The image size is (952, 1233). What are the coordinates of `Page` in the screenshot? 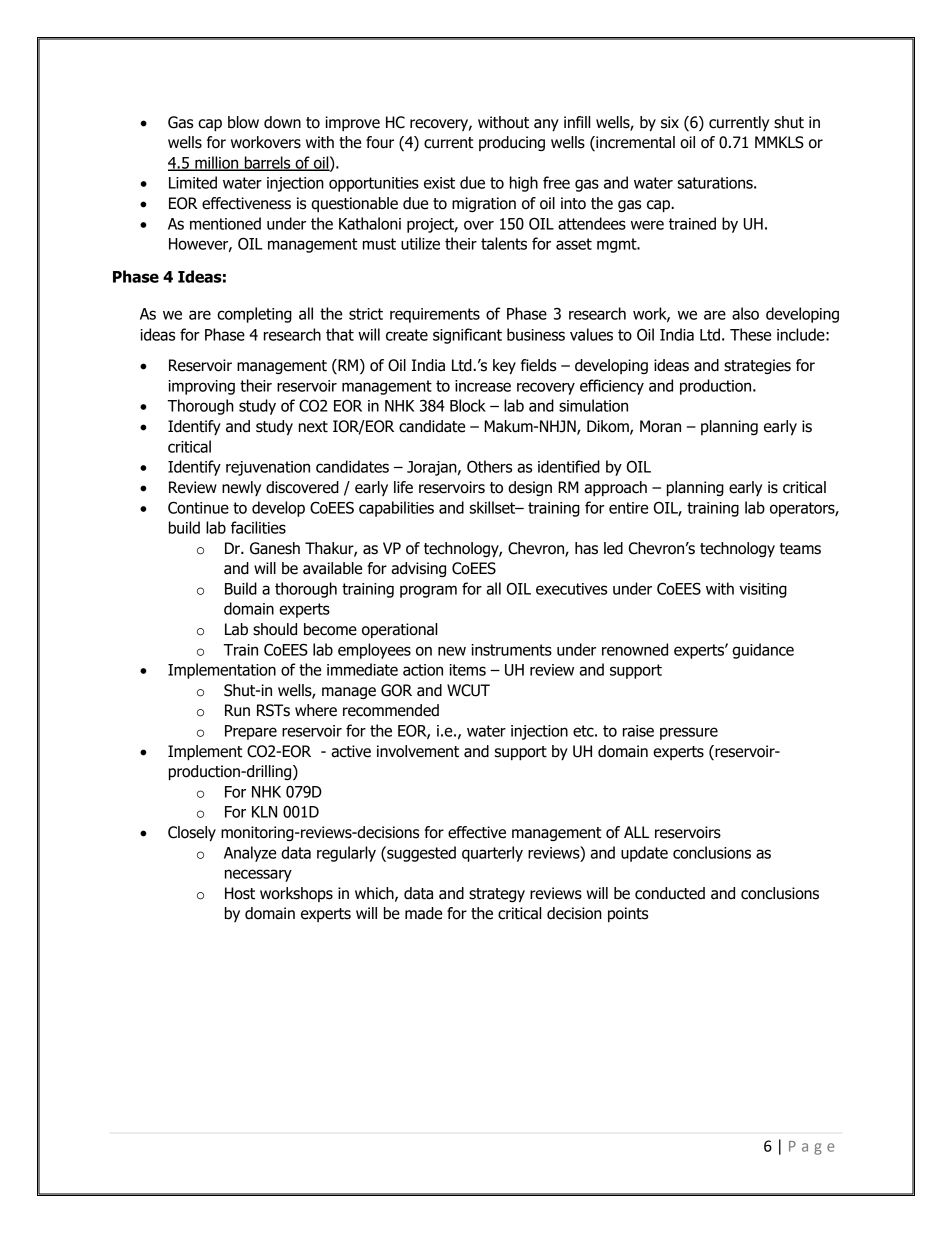 It's located at (811, 1148).
